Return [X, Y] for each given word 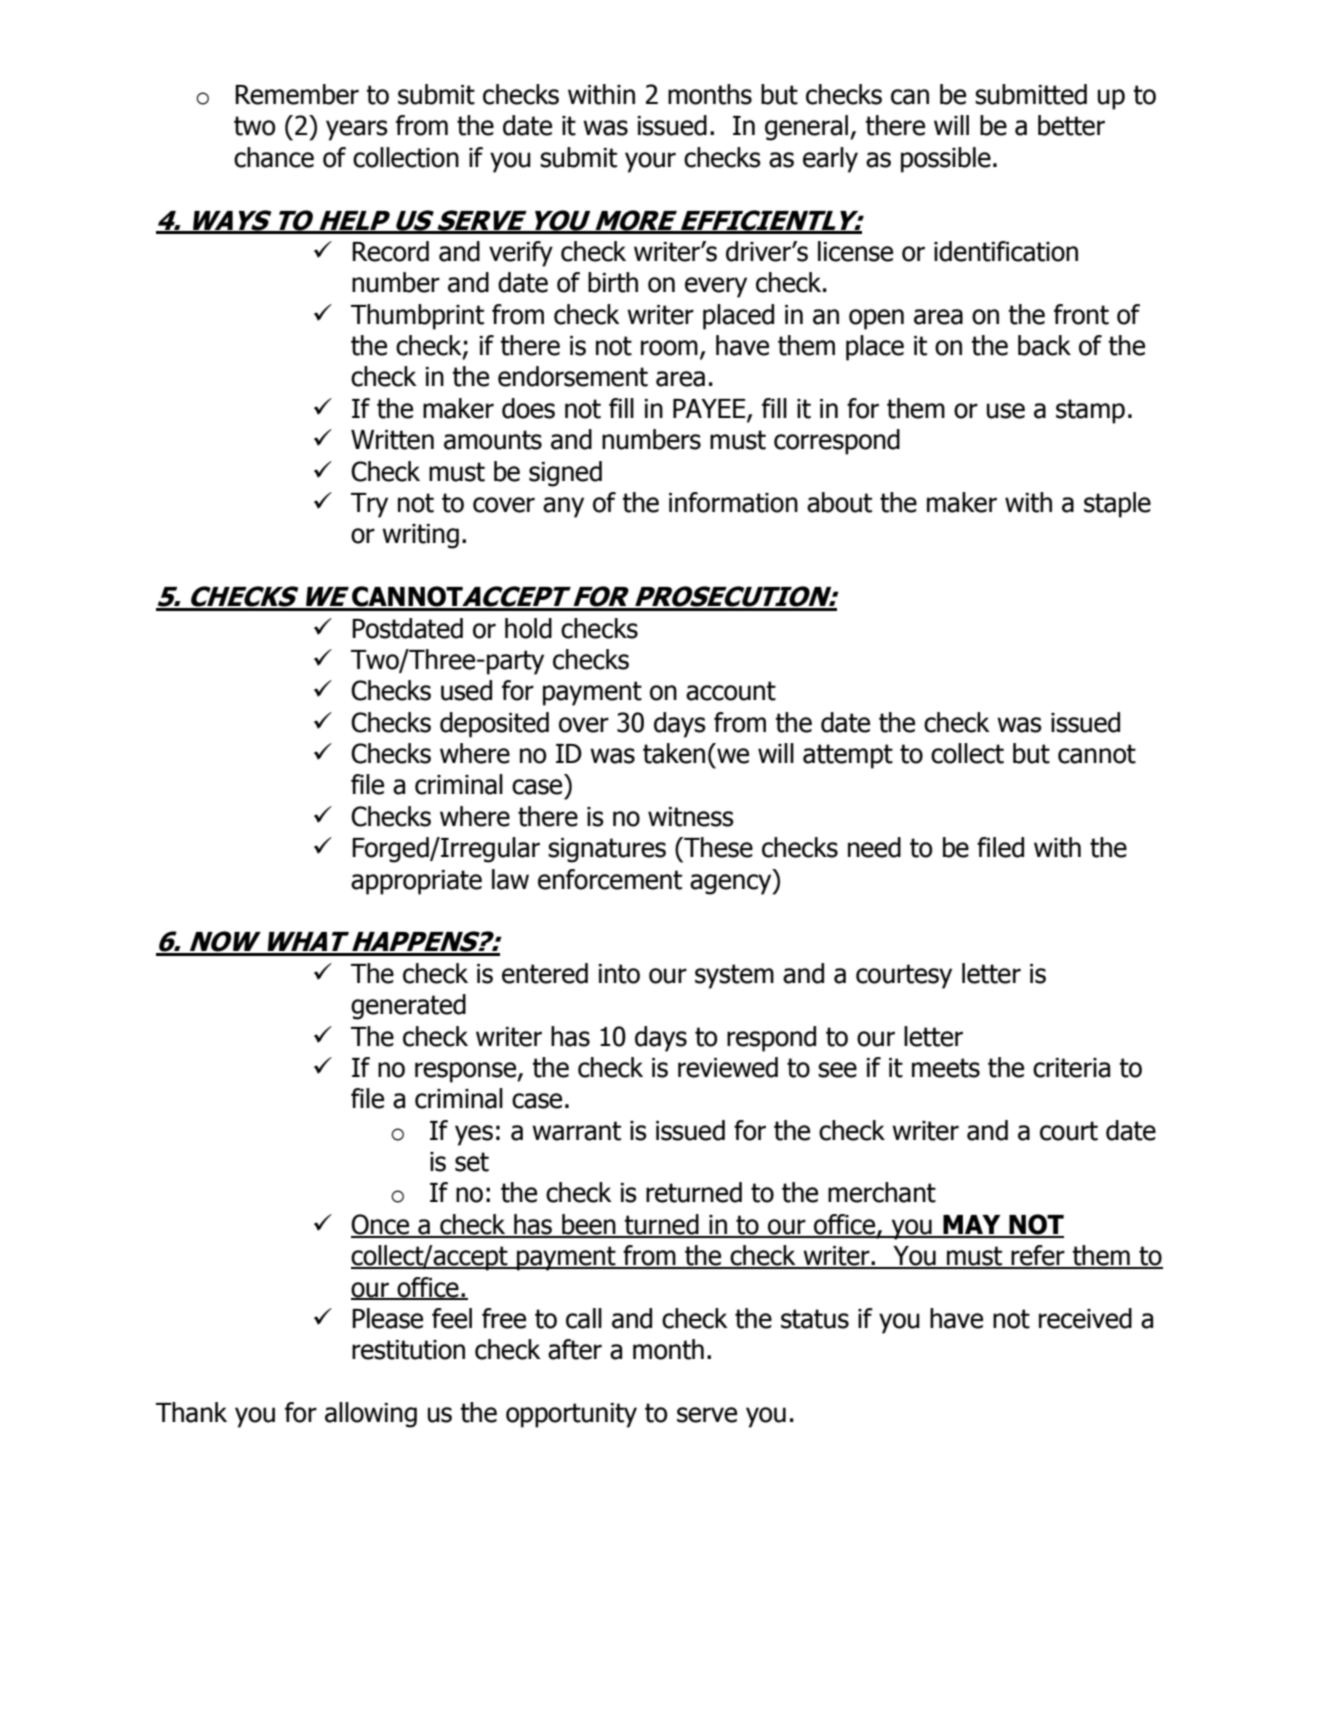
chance [274, 157]
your [650, 162]
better [1071, 125]
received [1085, 1318]
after [575, 1349]
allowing [371, 1415]
